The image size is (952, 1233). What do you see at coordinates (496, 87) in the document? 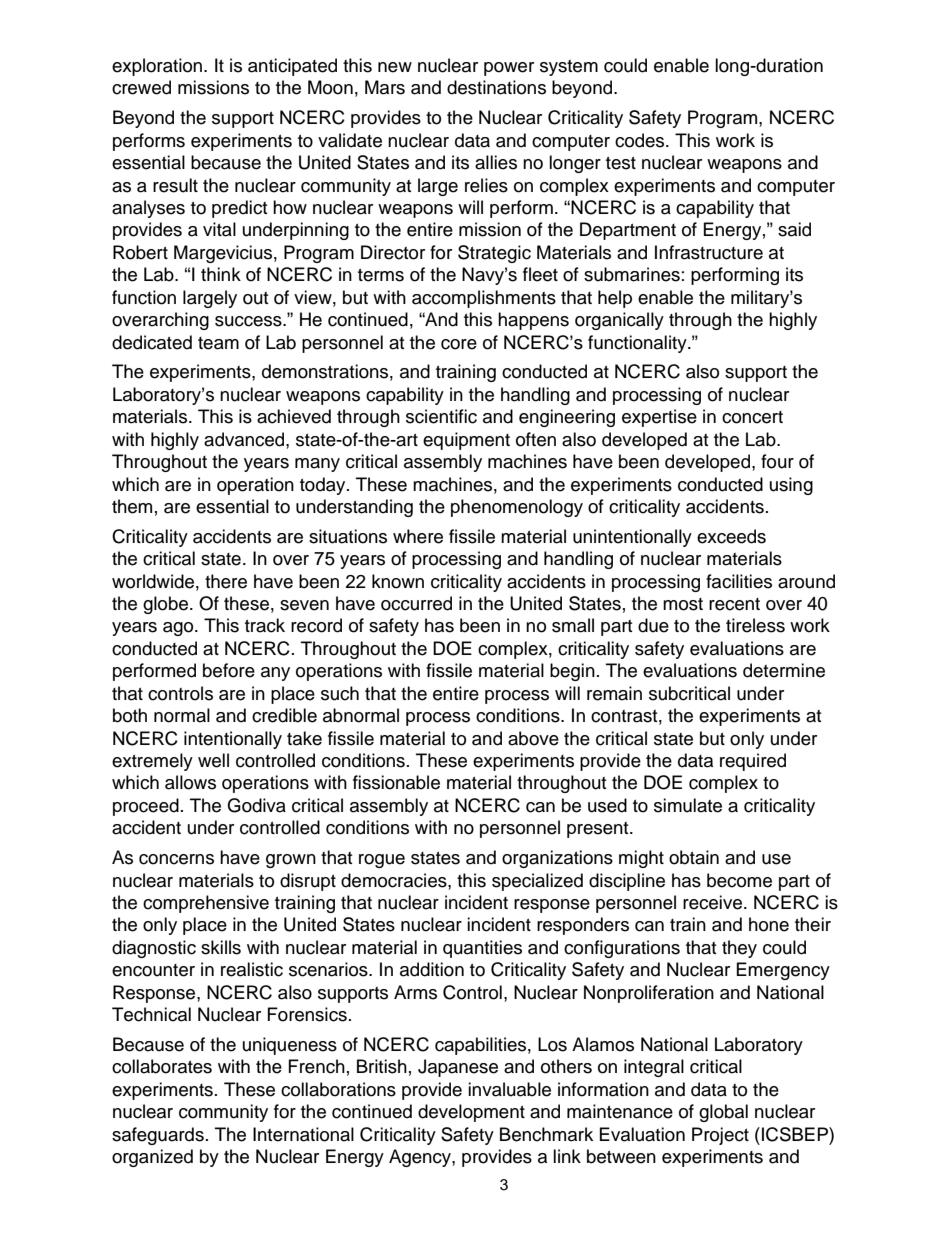
I see `destinations` at bounding box center [496, 87].
